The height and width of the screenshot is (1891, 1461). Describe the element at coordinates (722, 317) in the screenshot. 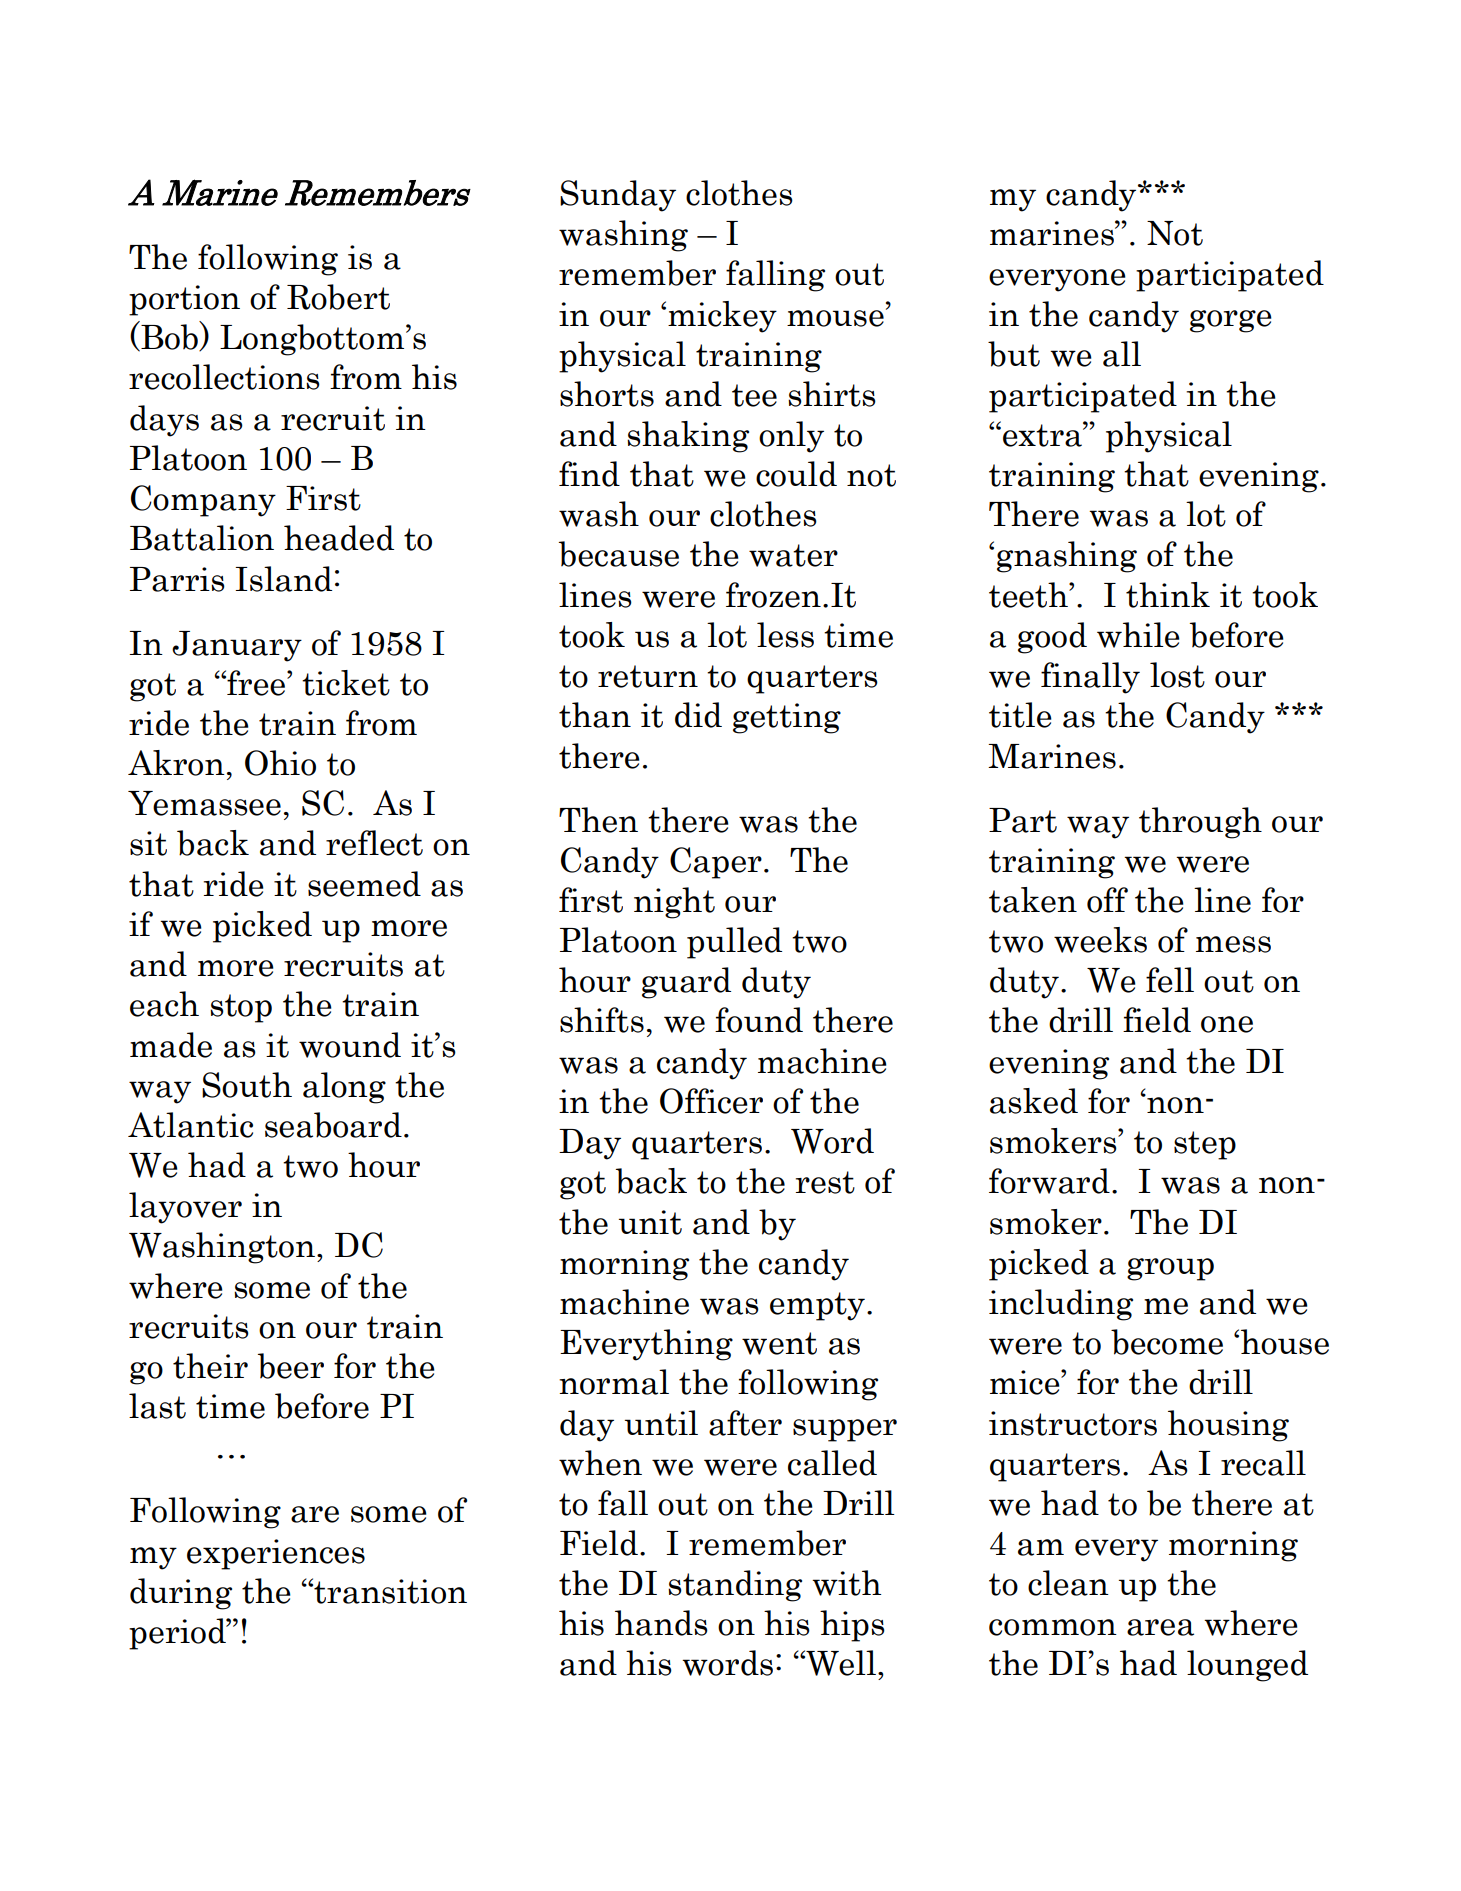

I see `mickey` at that location.
